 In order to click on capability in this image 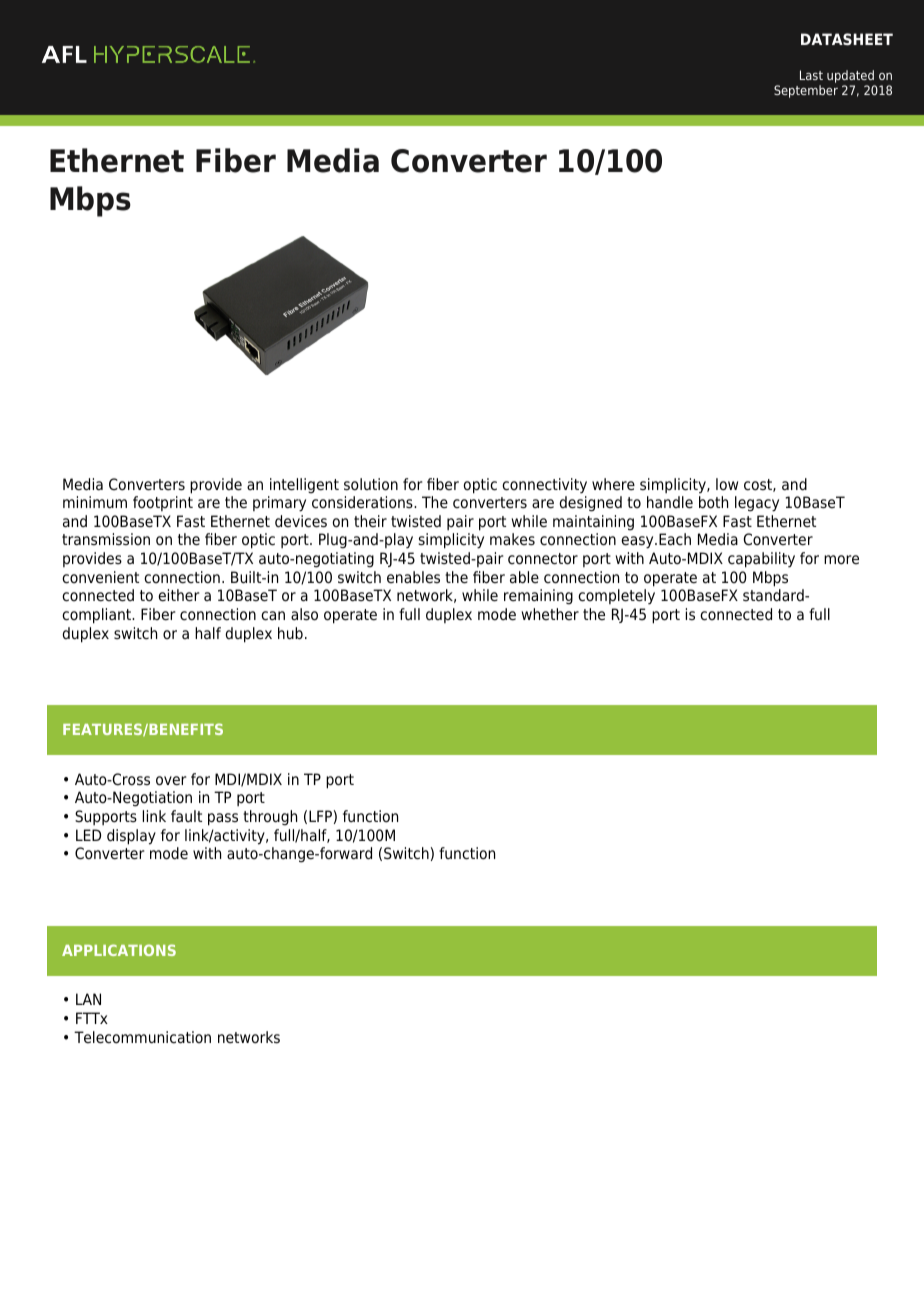, I will do `click(761, 560)`.
